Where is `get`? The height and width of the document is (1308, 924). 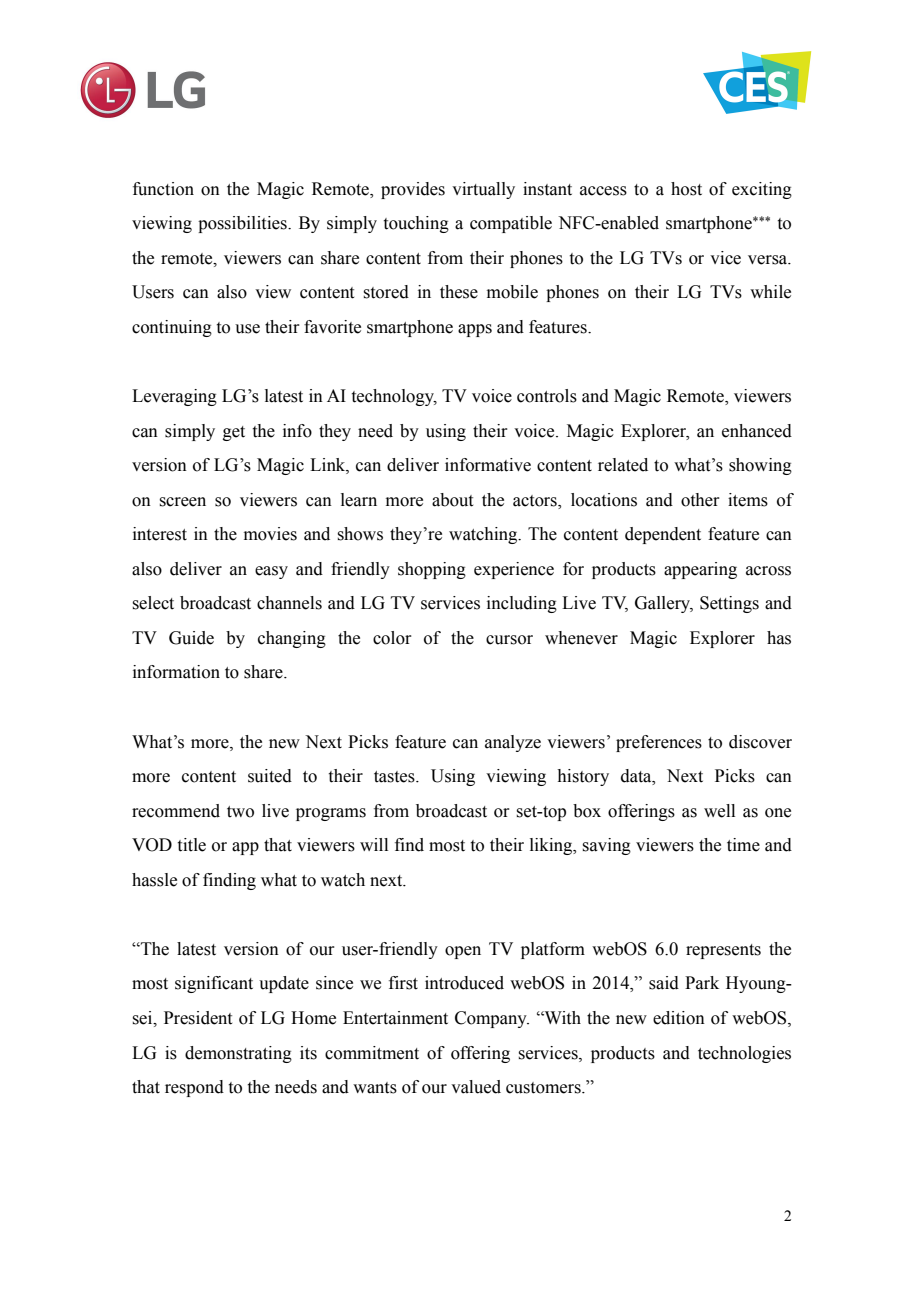 get is located at coordinates (234, 433).
